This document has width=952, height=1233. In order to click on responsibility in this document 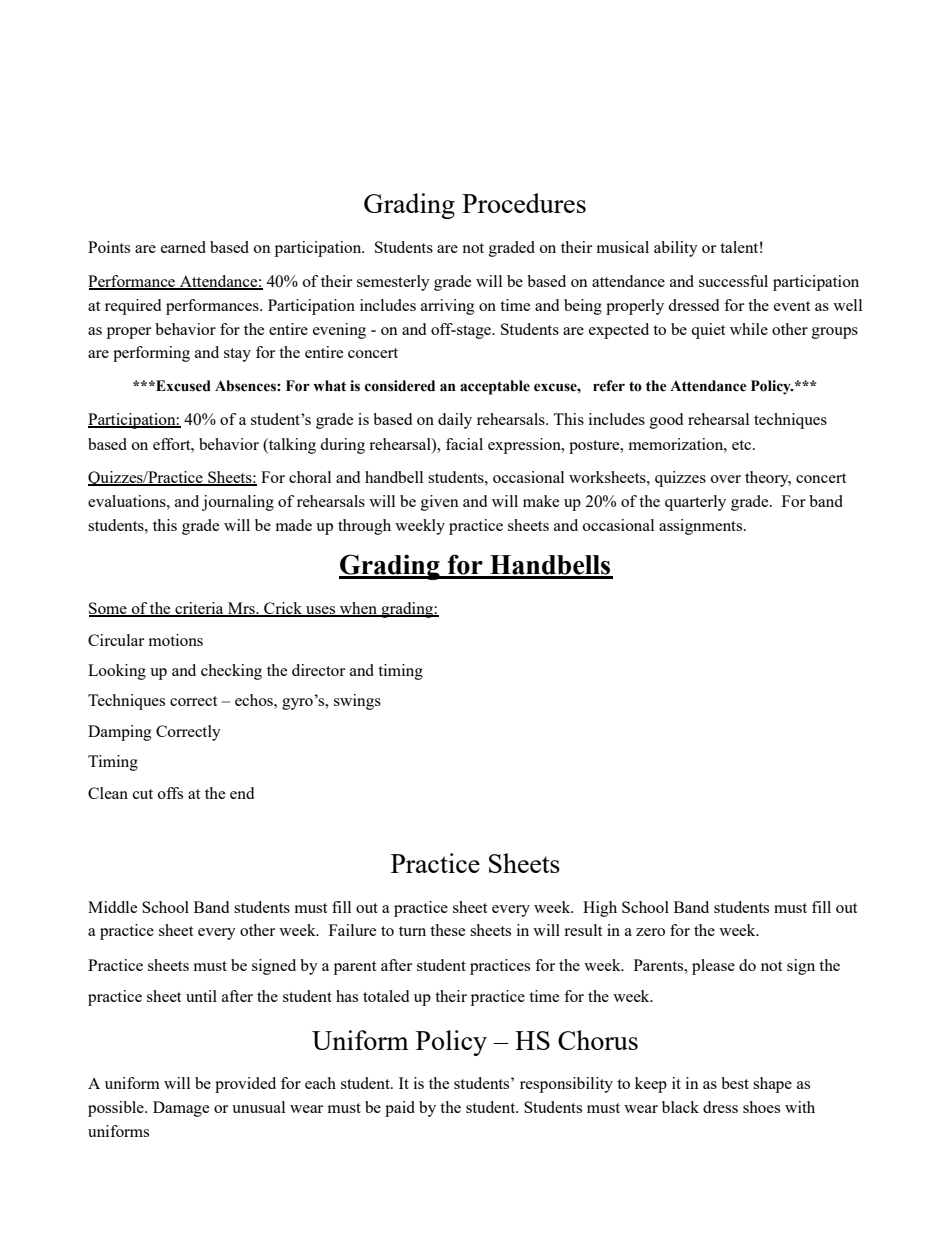, I will do `click(566, 1085)`.
